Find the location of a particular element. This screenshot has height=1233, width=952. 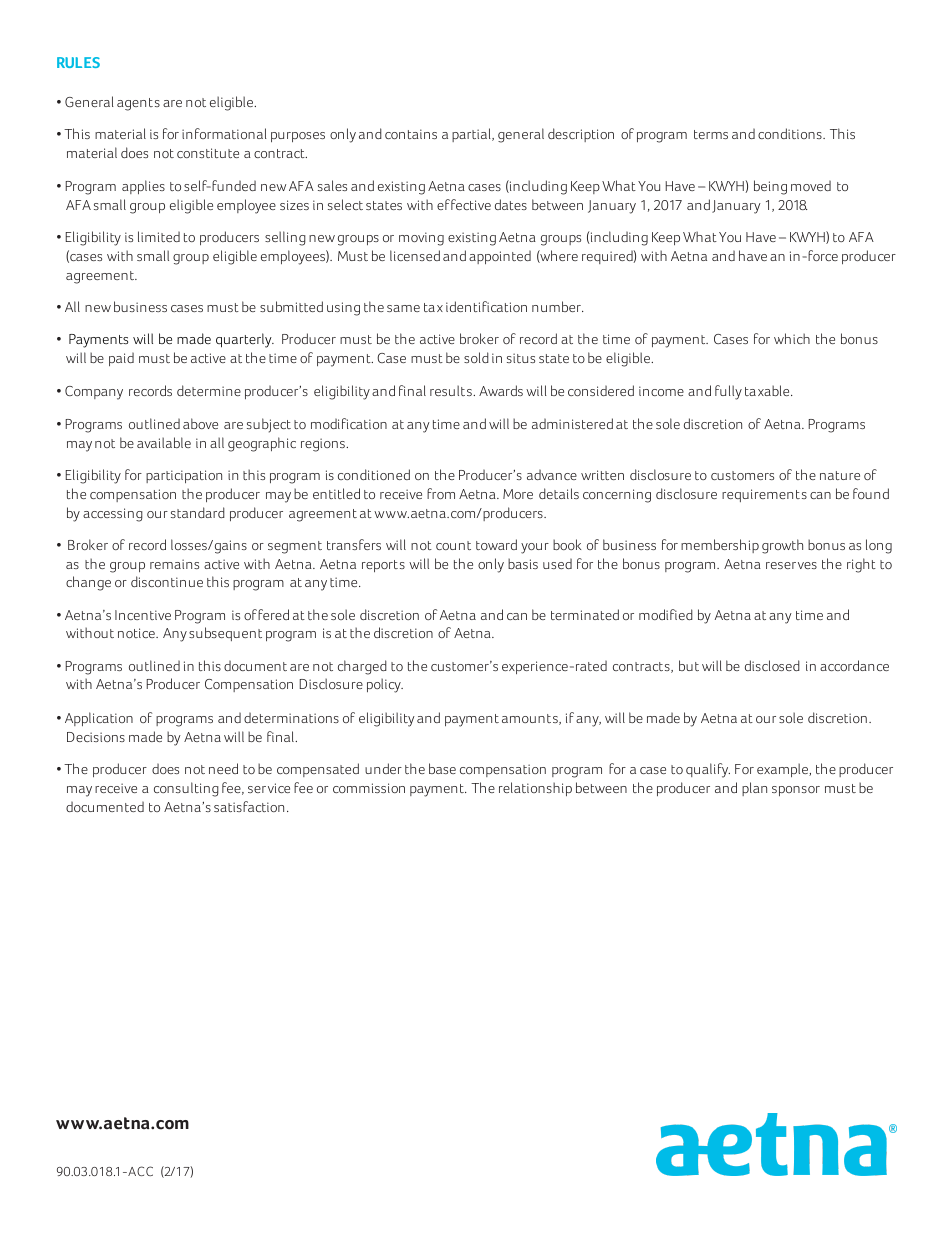

conditions is located at coordinates (791, 133).
